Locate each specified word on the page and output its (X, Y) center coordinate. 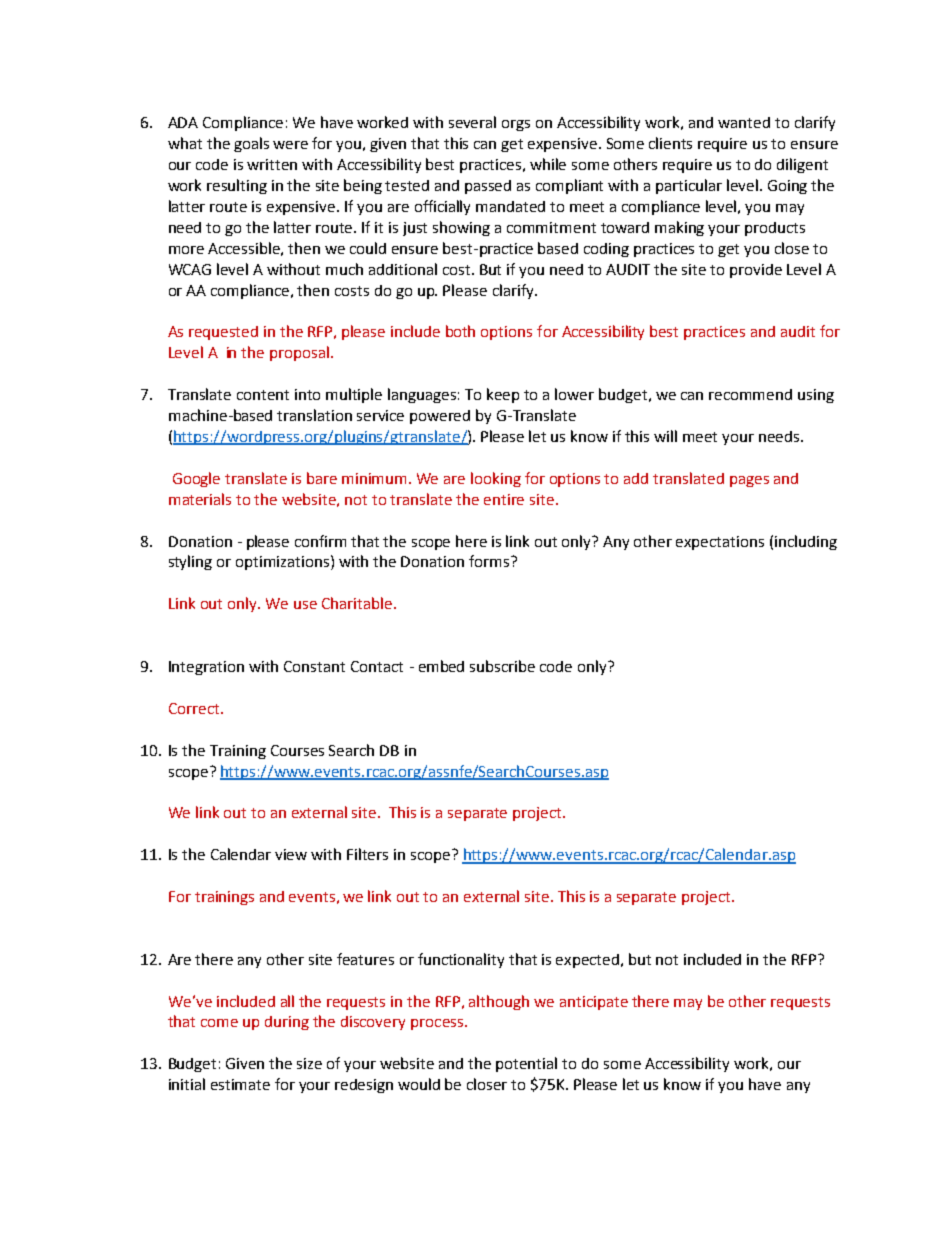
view (291, 854)
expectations (720, 543)
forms (490, 561)
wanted (744, 122)
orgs (516, 125)
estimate (240, 1084)
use (305, 605)
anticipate (594, 1003)
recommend (750, 394)
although (499, 1002)
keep (503, 395)
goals (251, 144)
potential (526, 1064)
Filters (367, 854)
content (263, 395)
